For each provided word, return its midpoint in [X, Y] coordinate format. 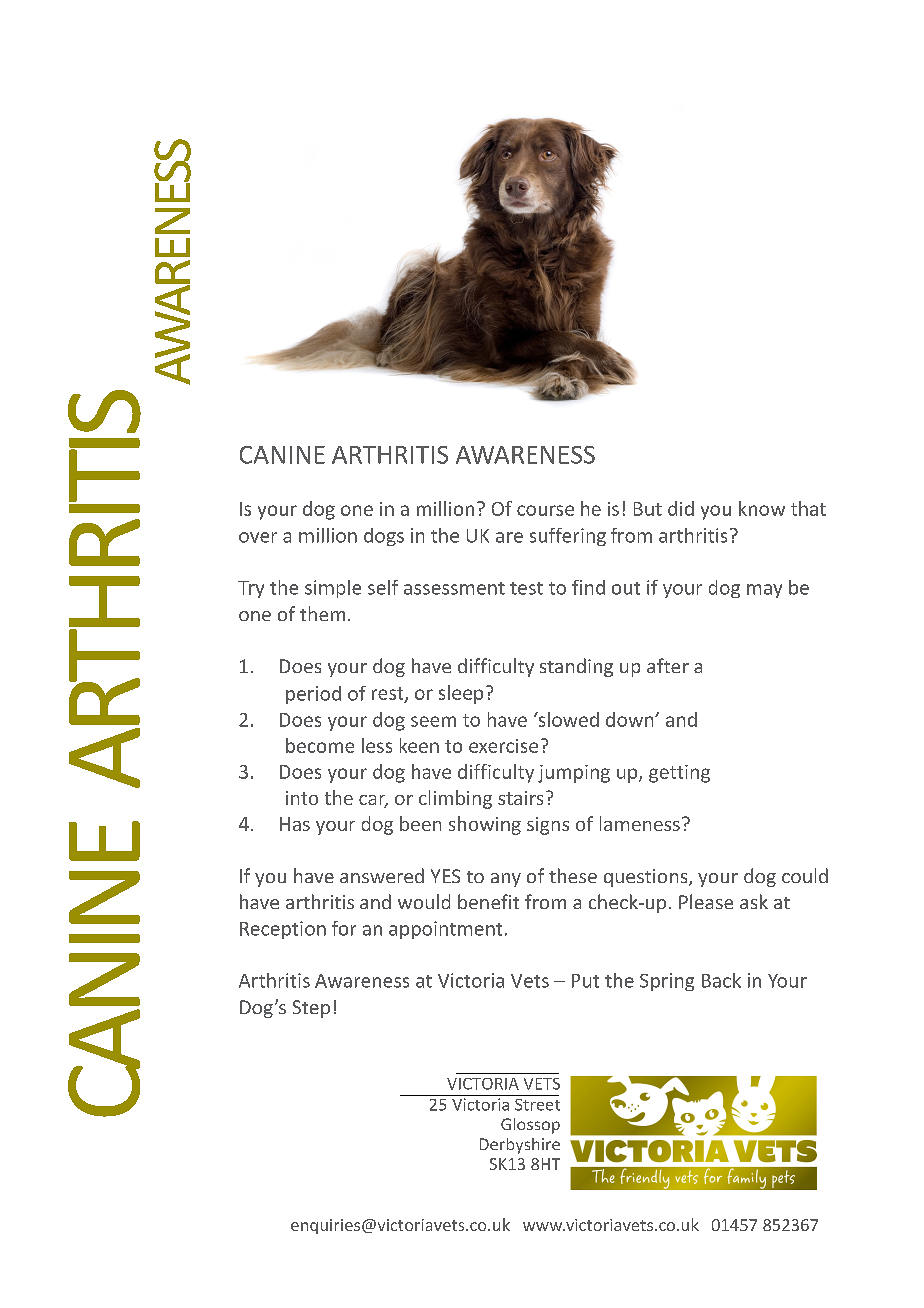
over [258, 537]
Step [311, 1009]
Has [295, 824]
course [545, 510]
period [313, 695]
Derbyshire [520, 1146]
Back [721, 980]
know [762, 508]
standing [576, 667]
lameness [640, 823]
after [668, 665]
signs [548, 826]
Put [585, 981]
